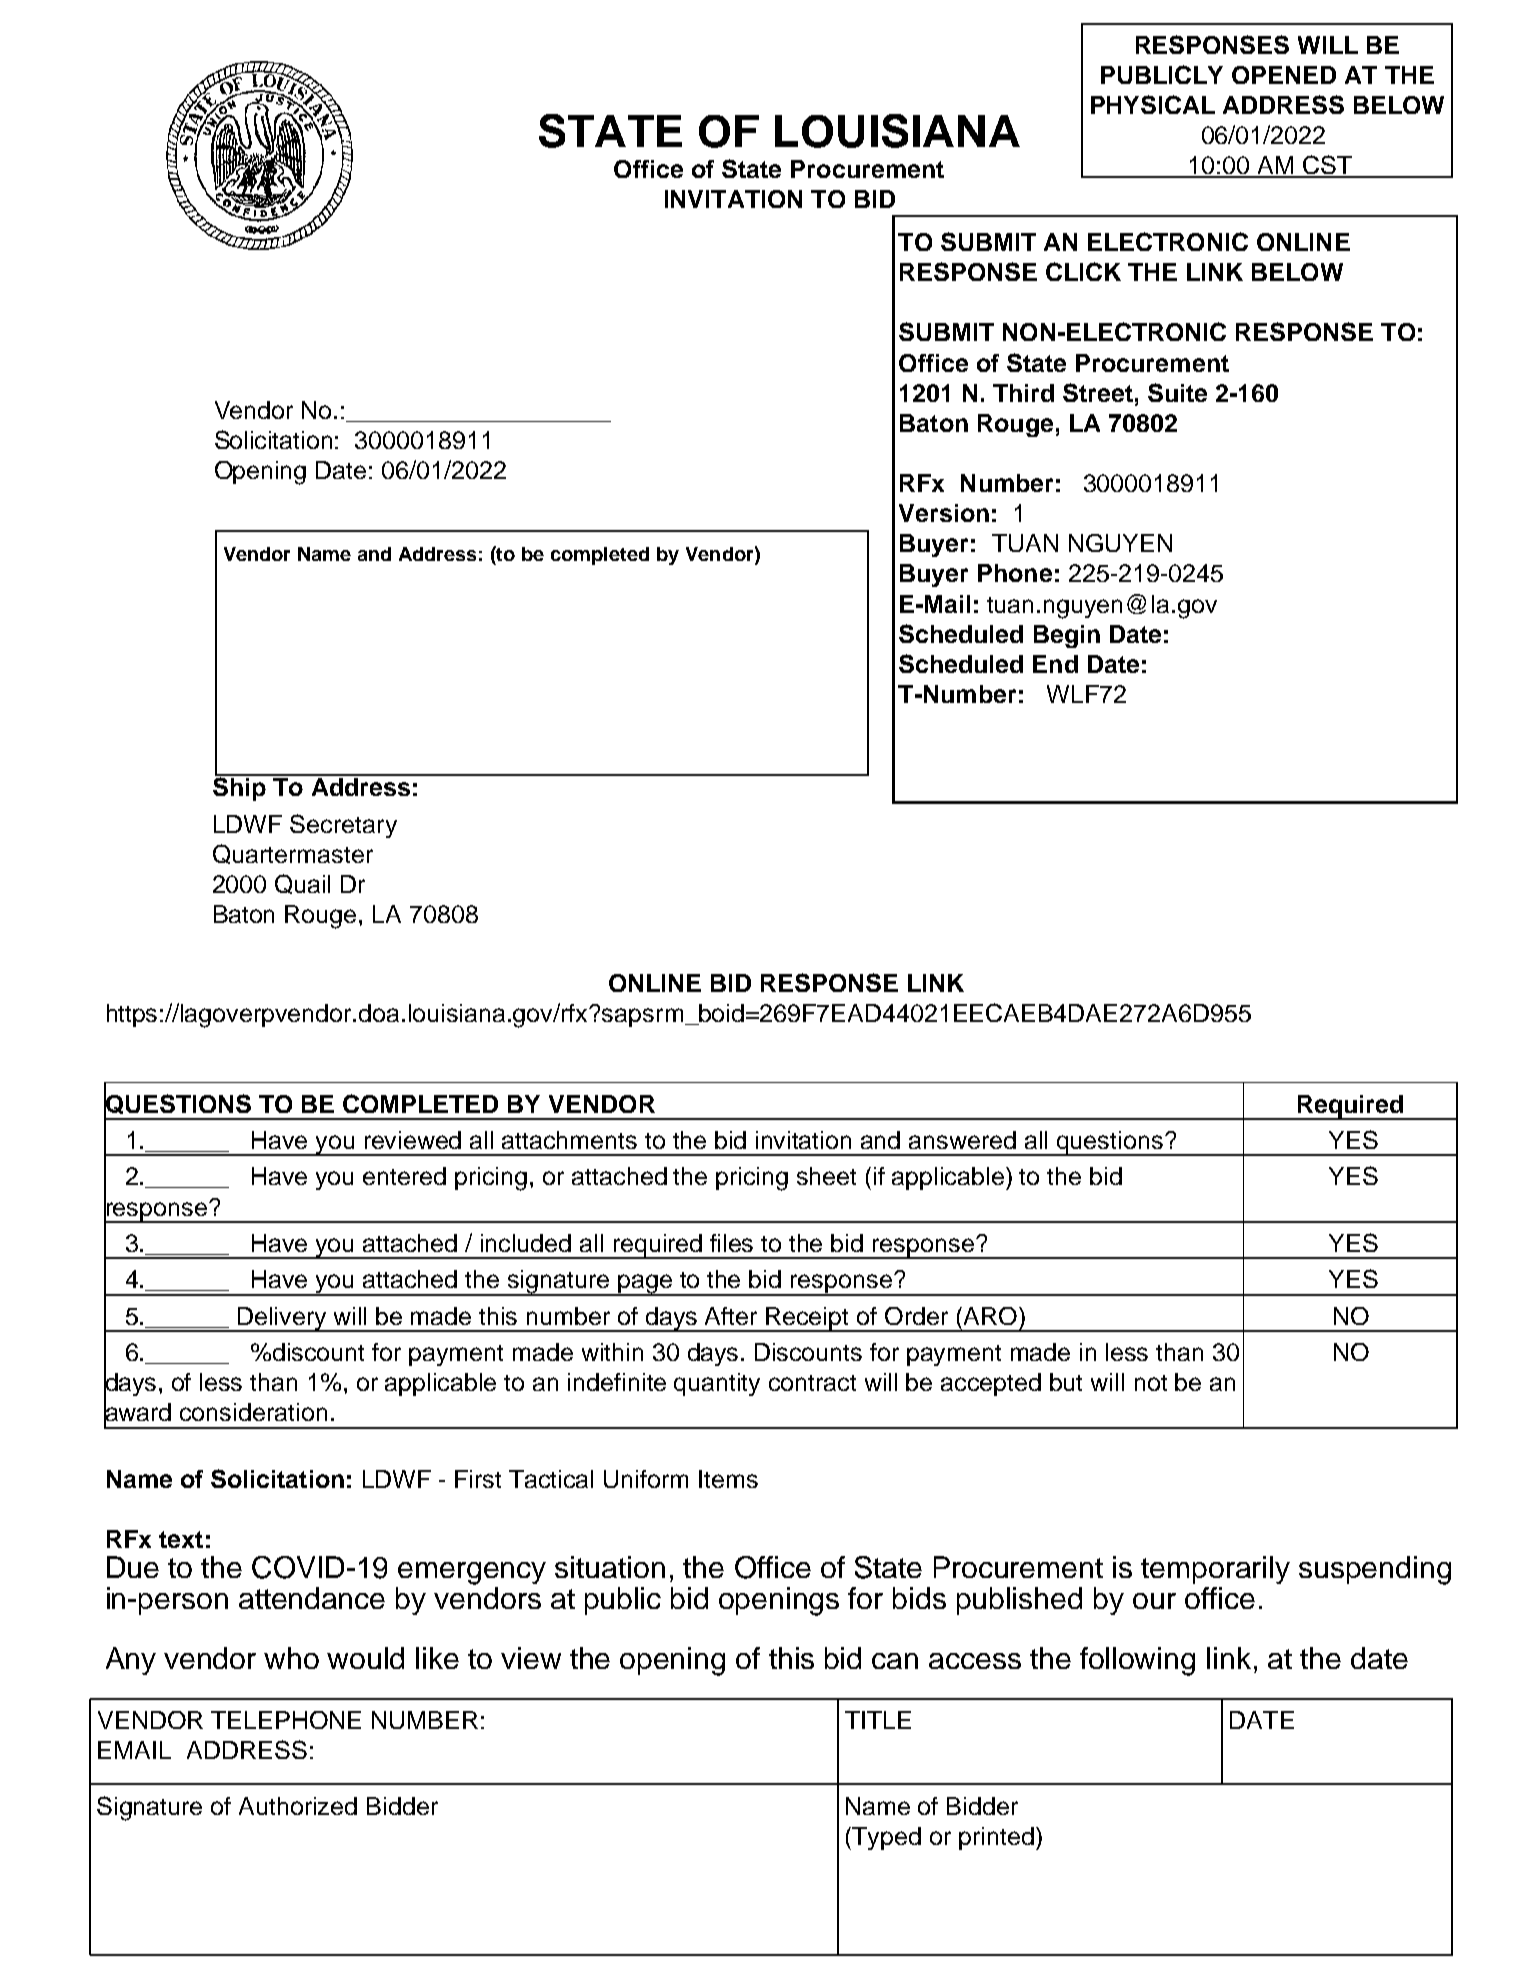 The height and width of the screenshot is (1986, 1529). Describe the element at coordinates (1083, 271) in the screenshot. I see `CLICK` at that location.
